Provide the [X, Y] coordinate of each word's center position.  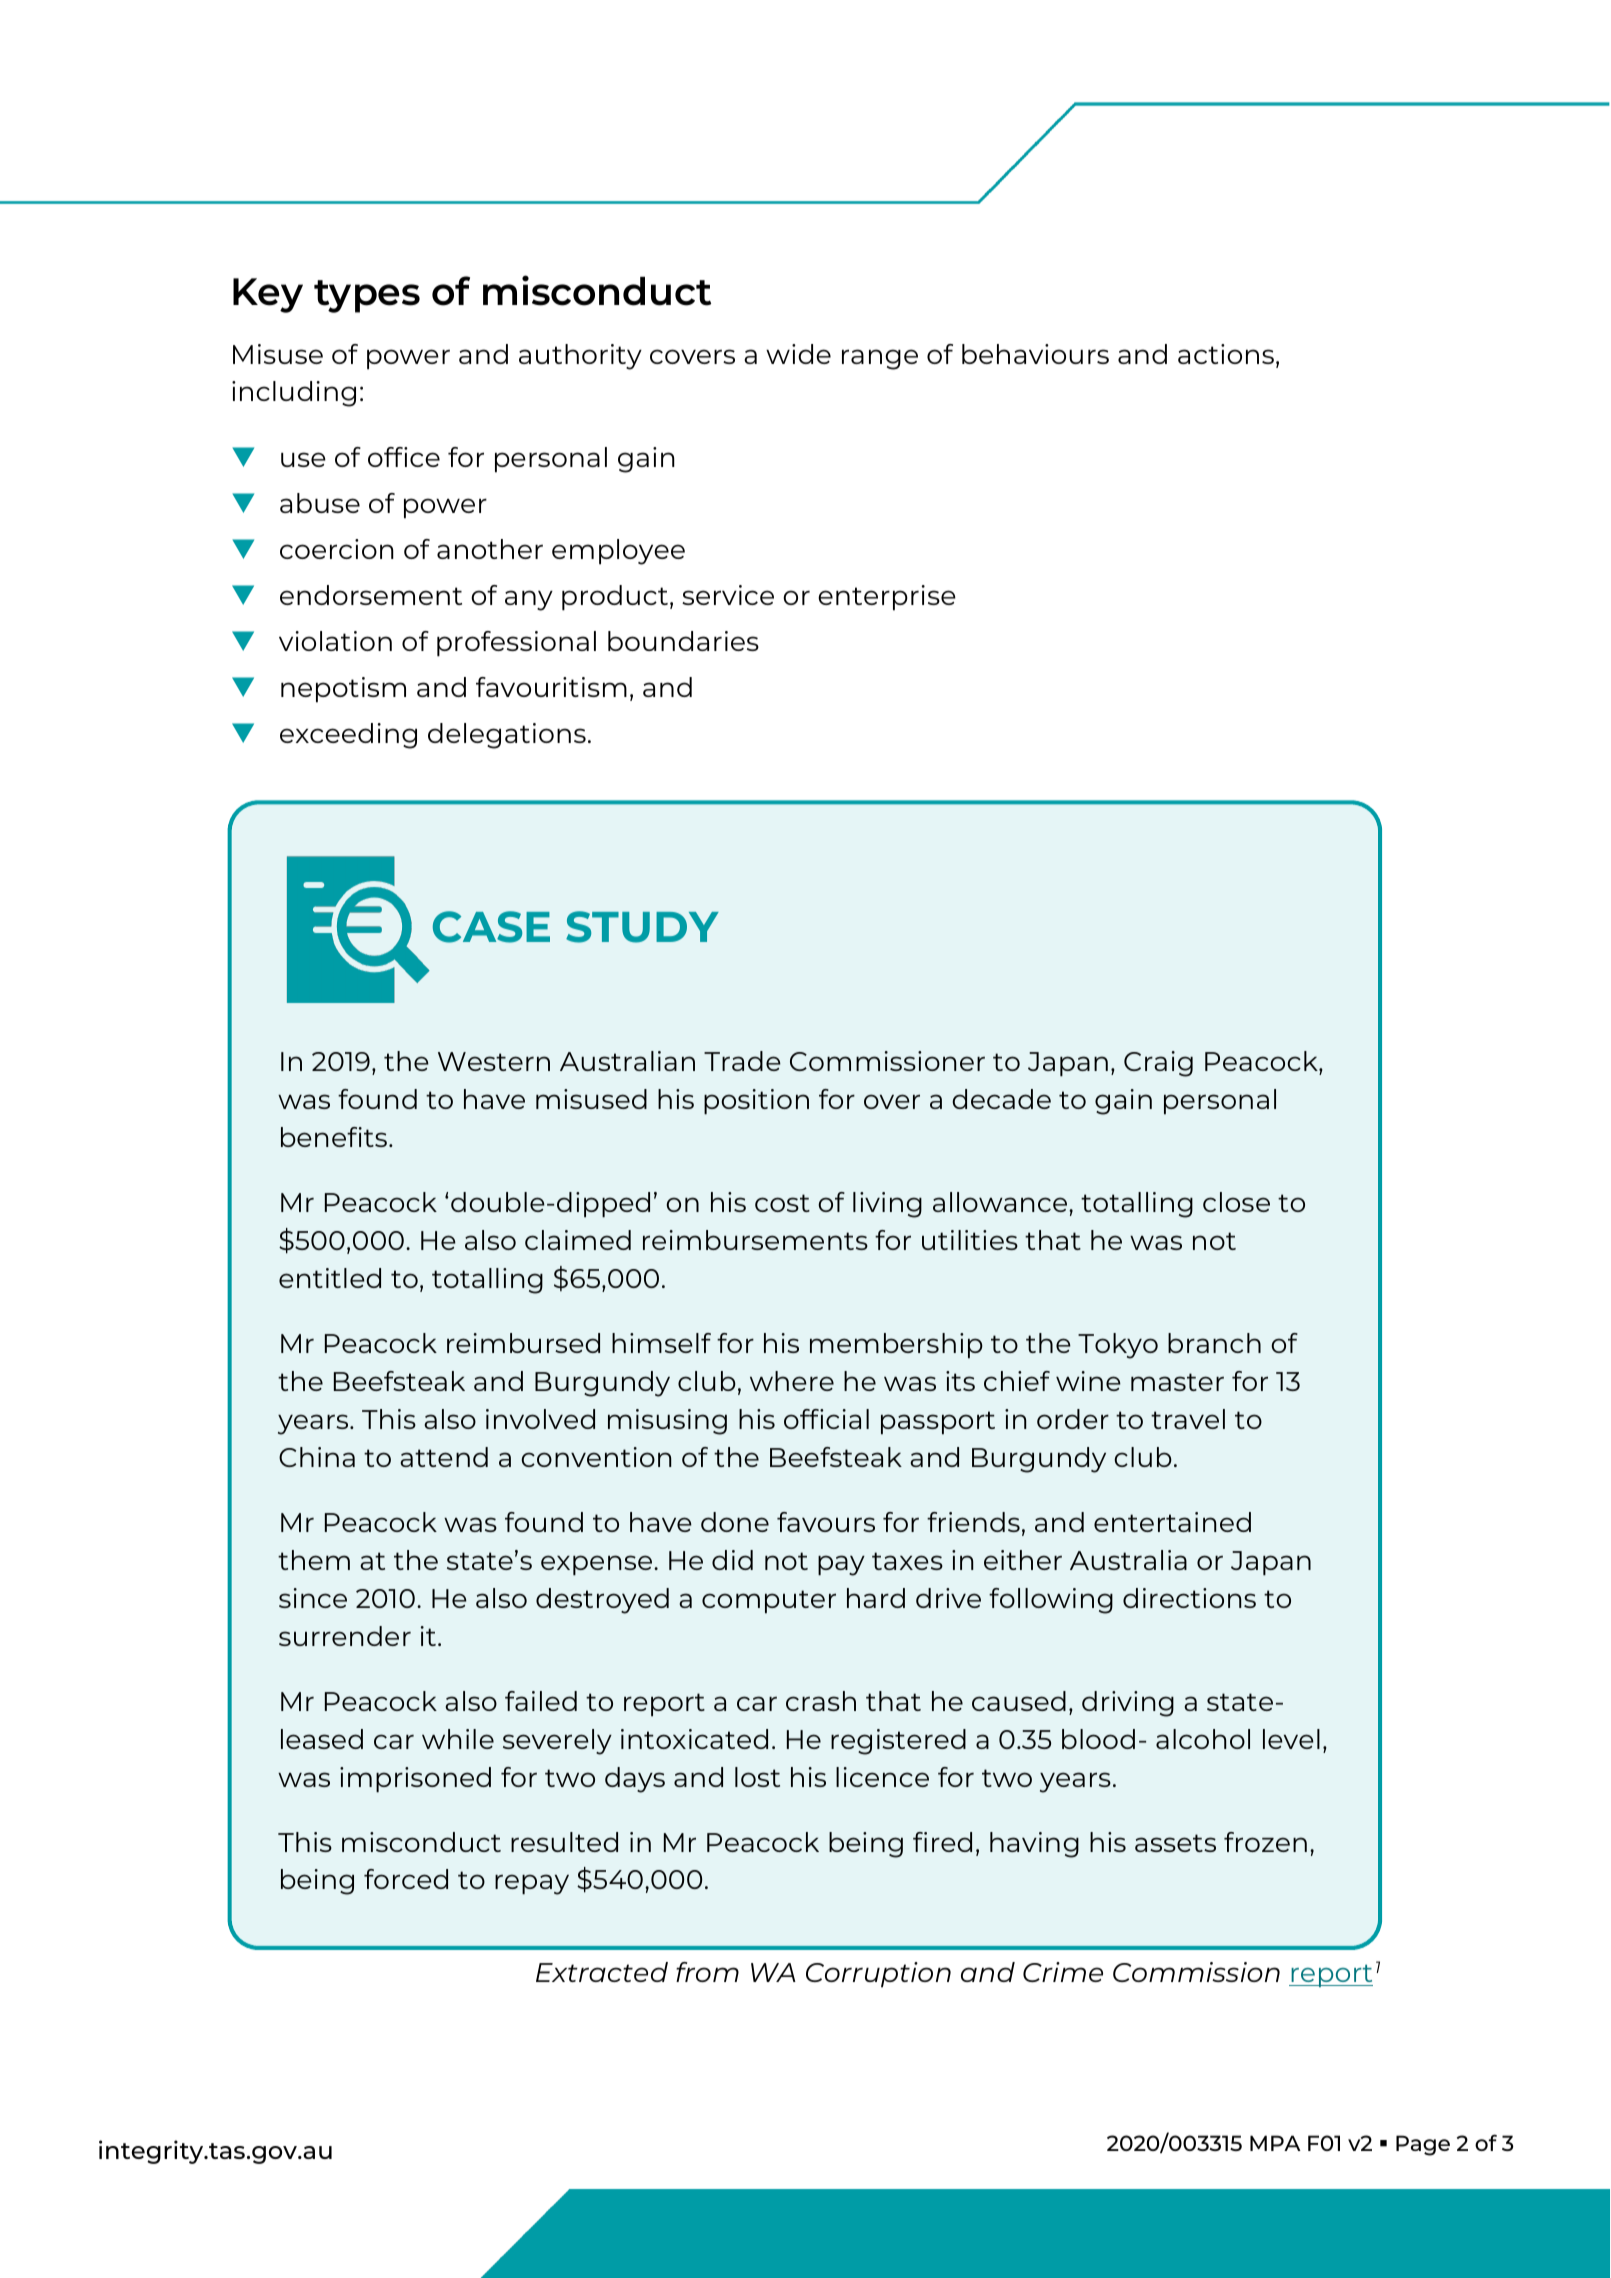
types [367, 296]
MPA [1275, 2143]
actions [1226, 354]
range [880, 359]
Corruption [878, 1975]
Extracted [602, 1972]
